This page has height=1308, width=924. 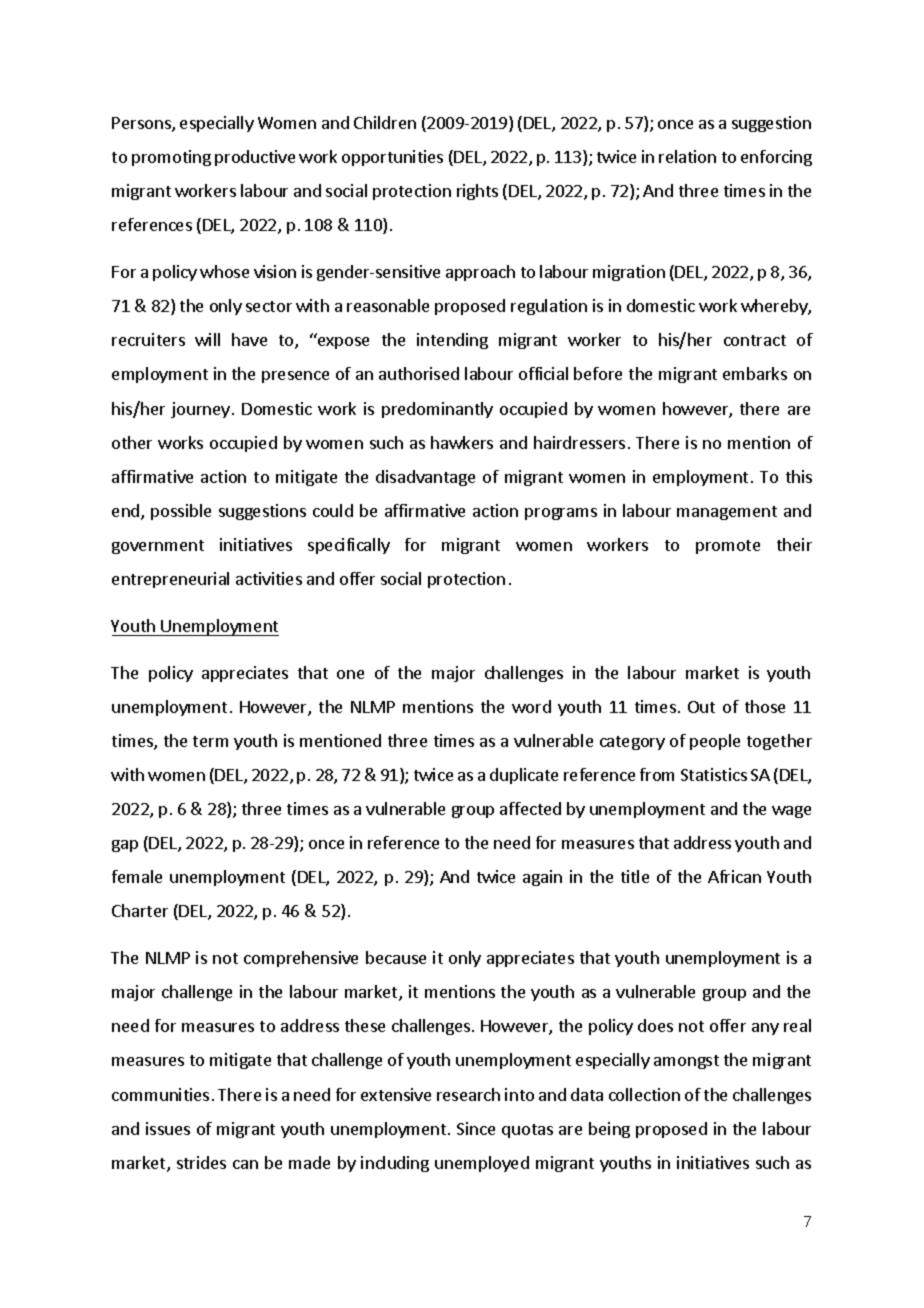 What do you see at coordinates (207, 339) in the page?
I see `will` at bounding box center [207, 339].
